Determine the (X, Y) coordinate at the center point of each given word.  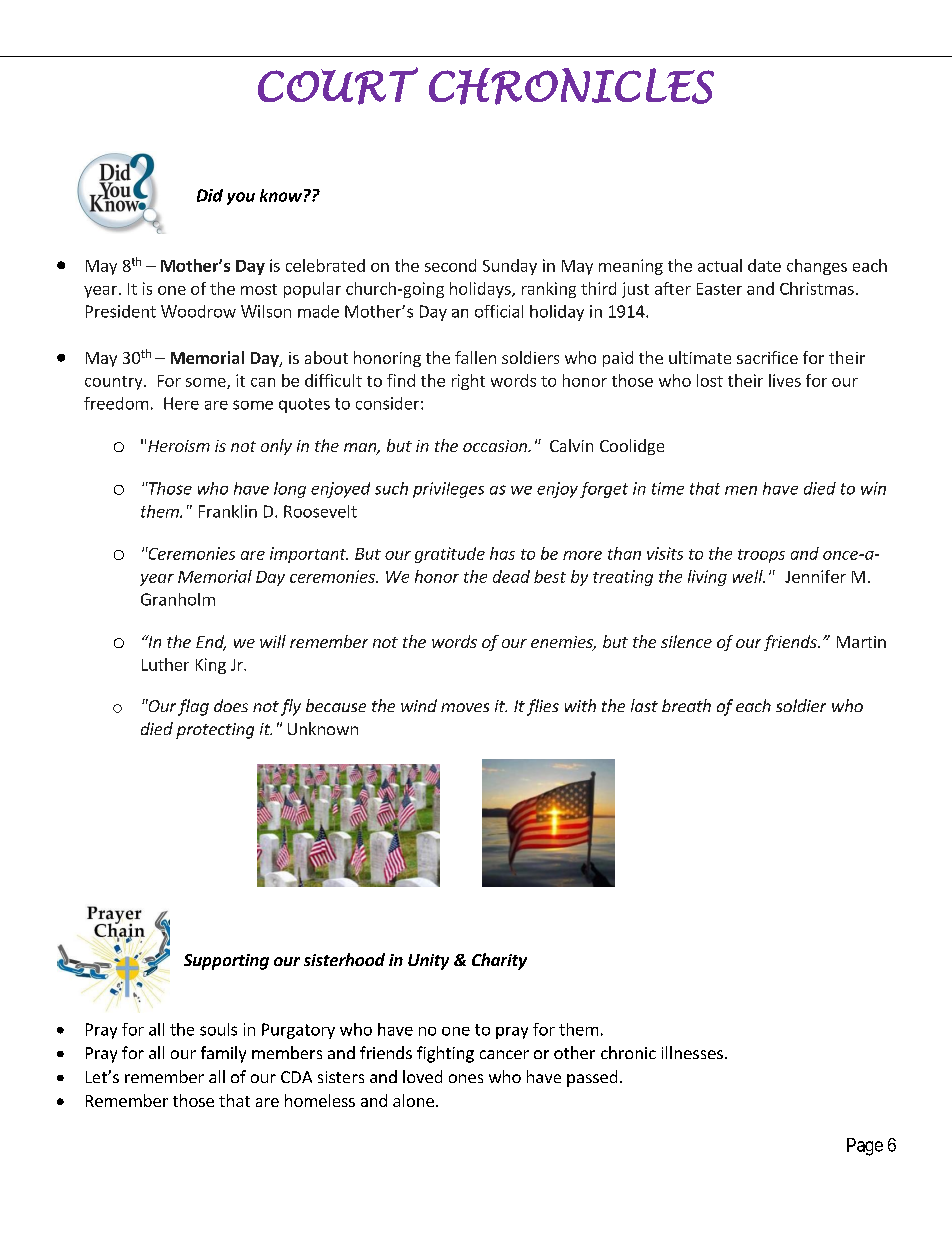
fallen (475, 357)
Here (181, 403)
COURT (338, 86)
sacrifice (767, 357)
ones (466, 1078)
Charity (499, 961)
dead (511, 576)
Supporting (226, 962)
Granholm (178, 599)
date (764, 265)
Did (210, 195)
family (223, 1054)
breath (686, 705)
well (749, 576)
